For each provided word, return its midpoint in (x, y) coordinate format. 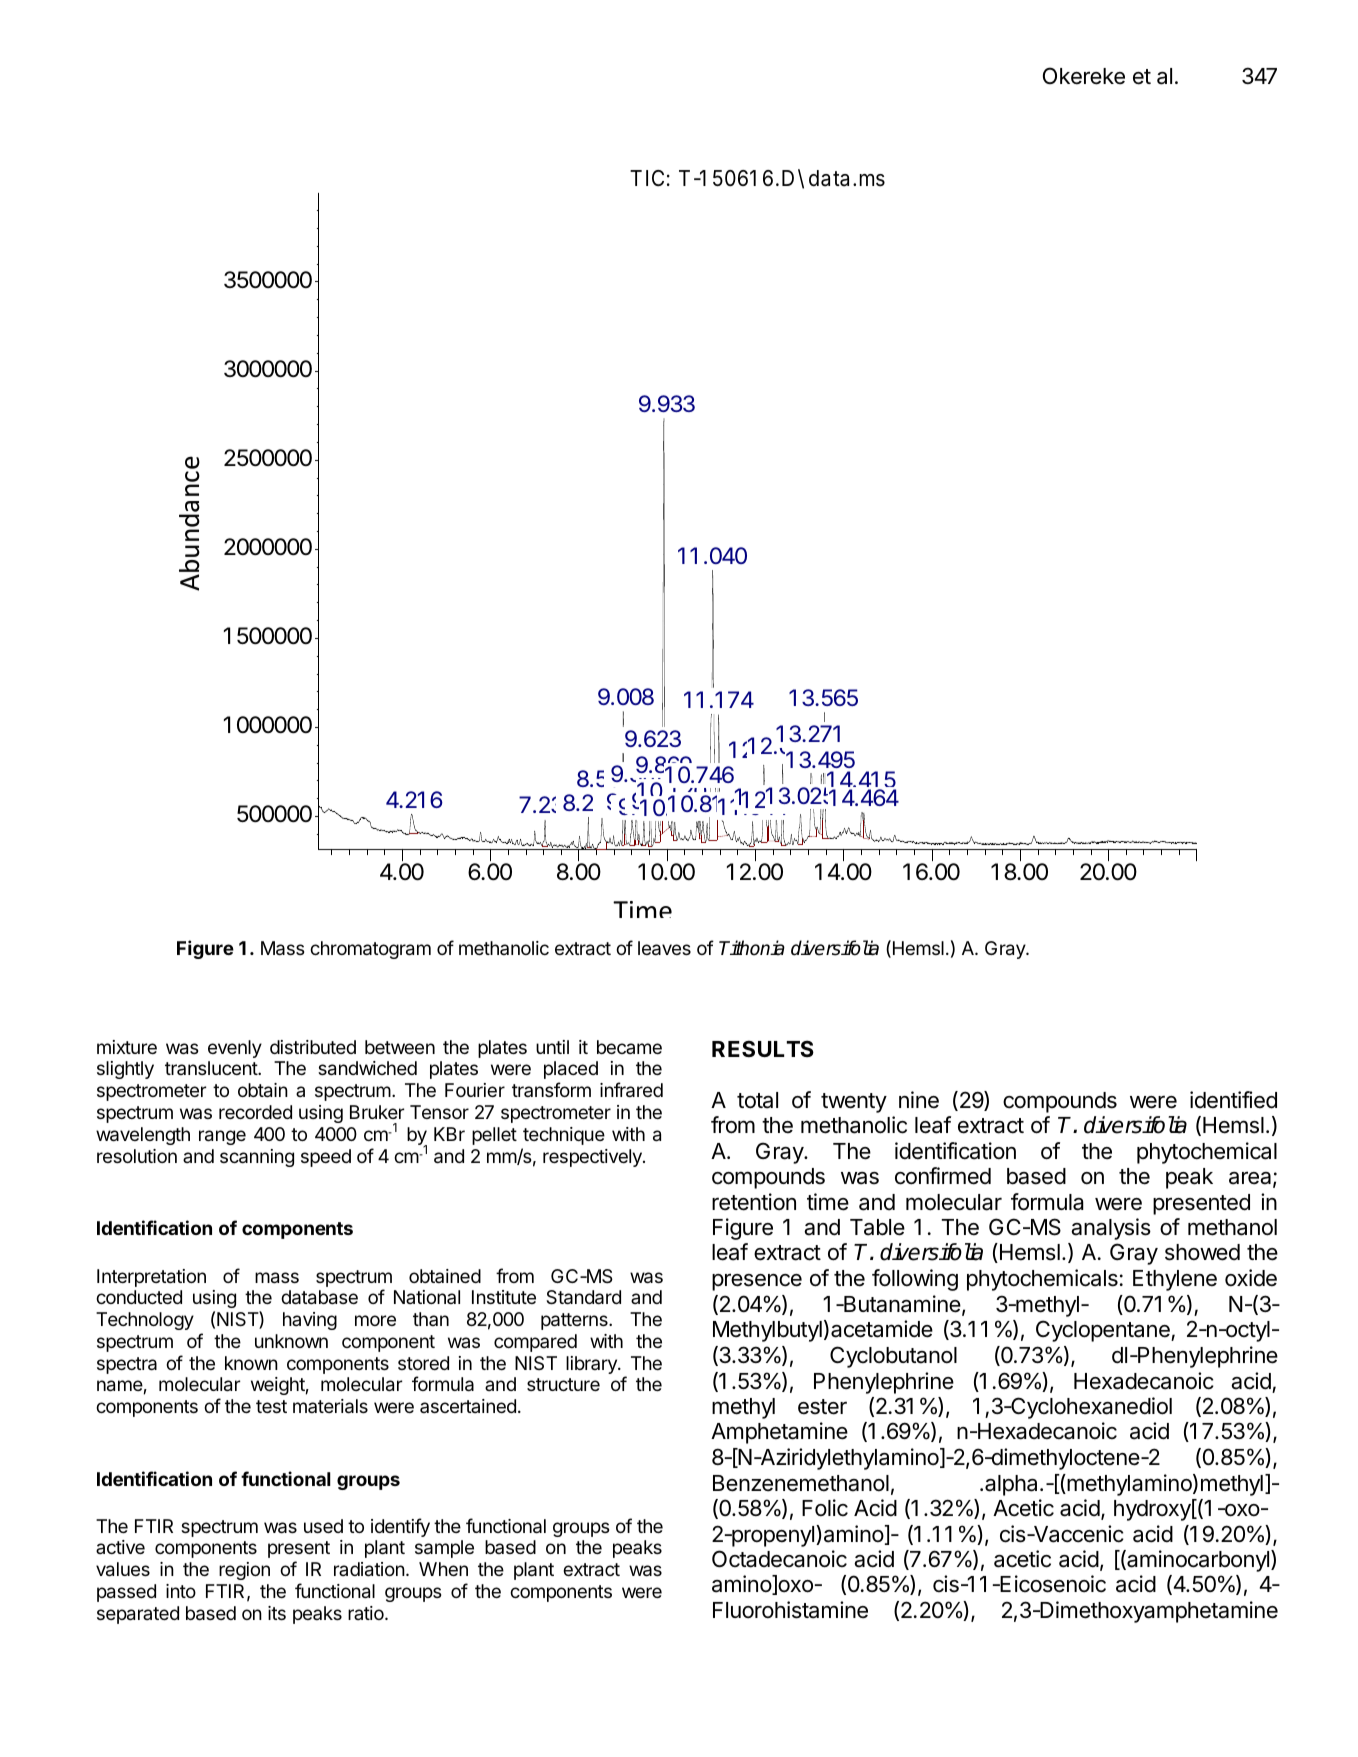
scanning (257, 1158)
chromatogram (370, 950)
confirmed (943, 1176)
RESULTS (763, 1048)
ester (822, 1407)
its (277, 1613)
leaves (664, 948)
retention (754, 1202)
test (271, 1406)
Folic (825, 1508)
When (443, 1569)
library (592, 1365)
